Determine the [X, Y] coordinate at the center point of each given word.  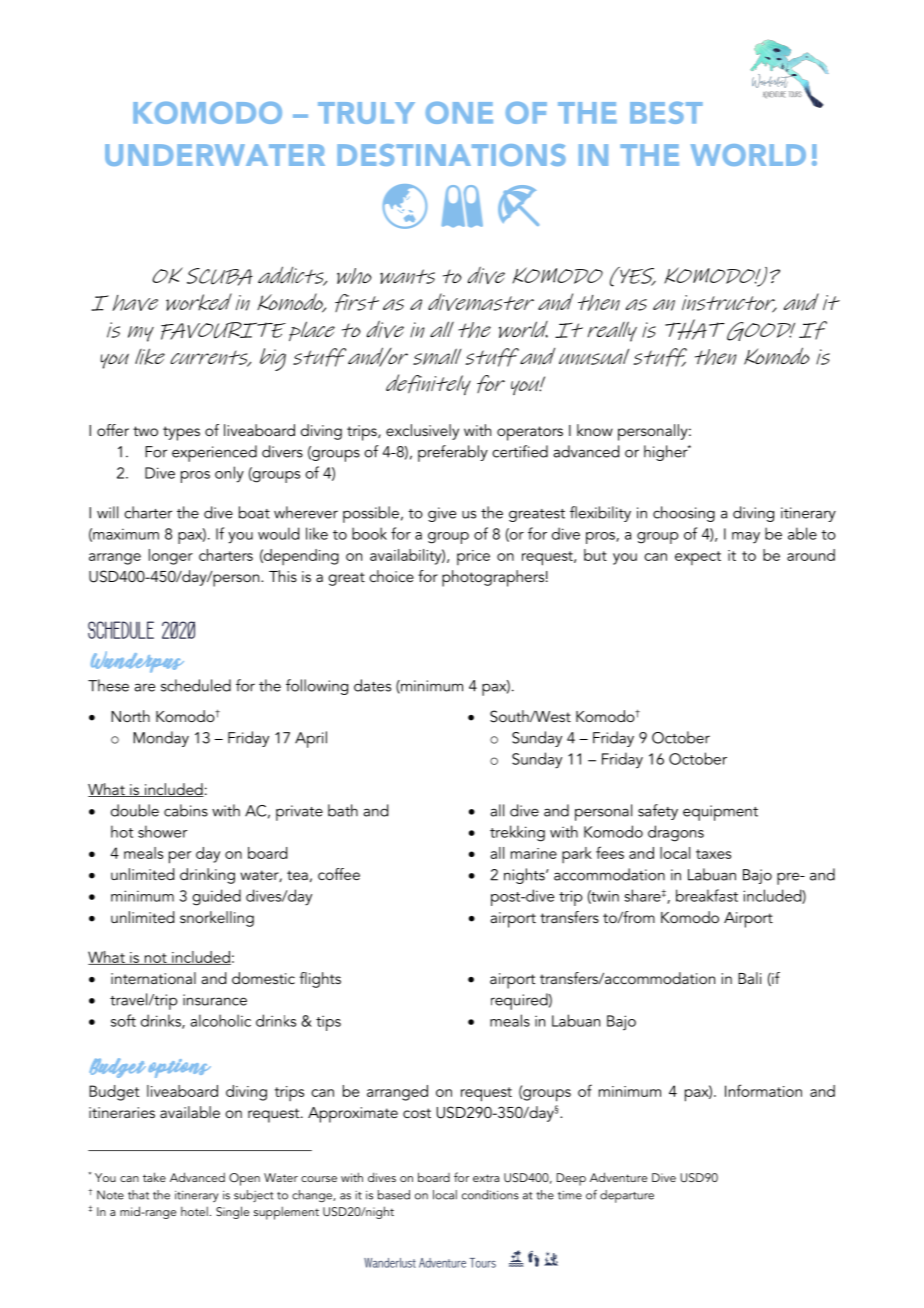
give [442, 514]
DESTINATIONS [451, 155]
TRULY [366, 113]
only [229, 474]
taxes [713, 854]
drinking [207, 876]
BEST [666, 113]
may [746, 538]
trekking [517, 833]
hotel [194, 1211]
